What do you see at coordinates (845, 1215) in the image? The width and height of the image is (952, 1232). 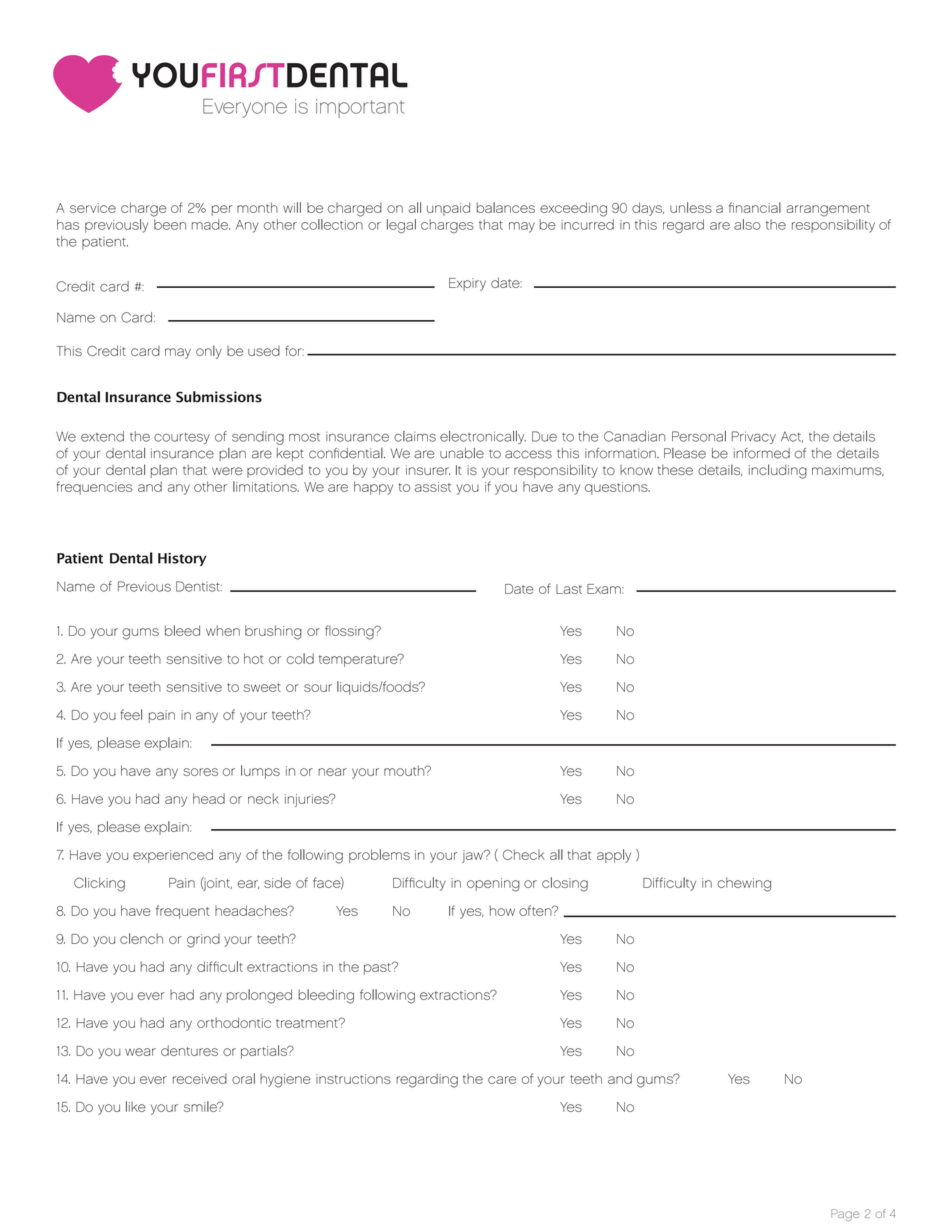 I see `Page` at bounding box center [845, 1215].
